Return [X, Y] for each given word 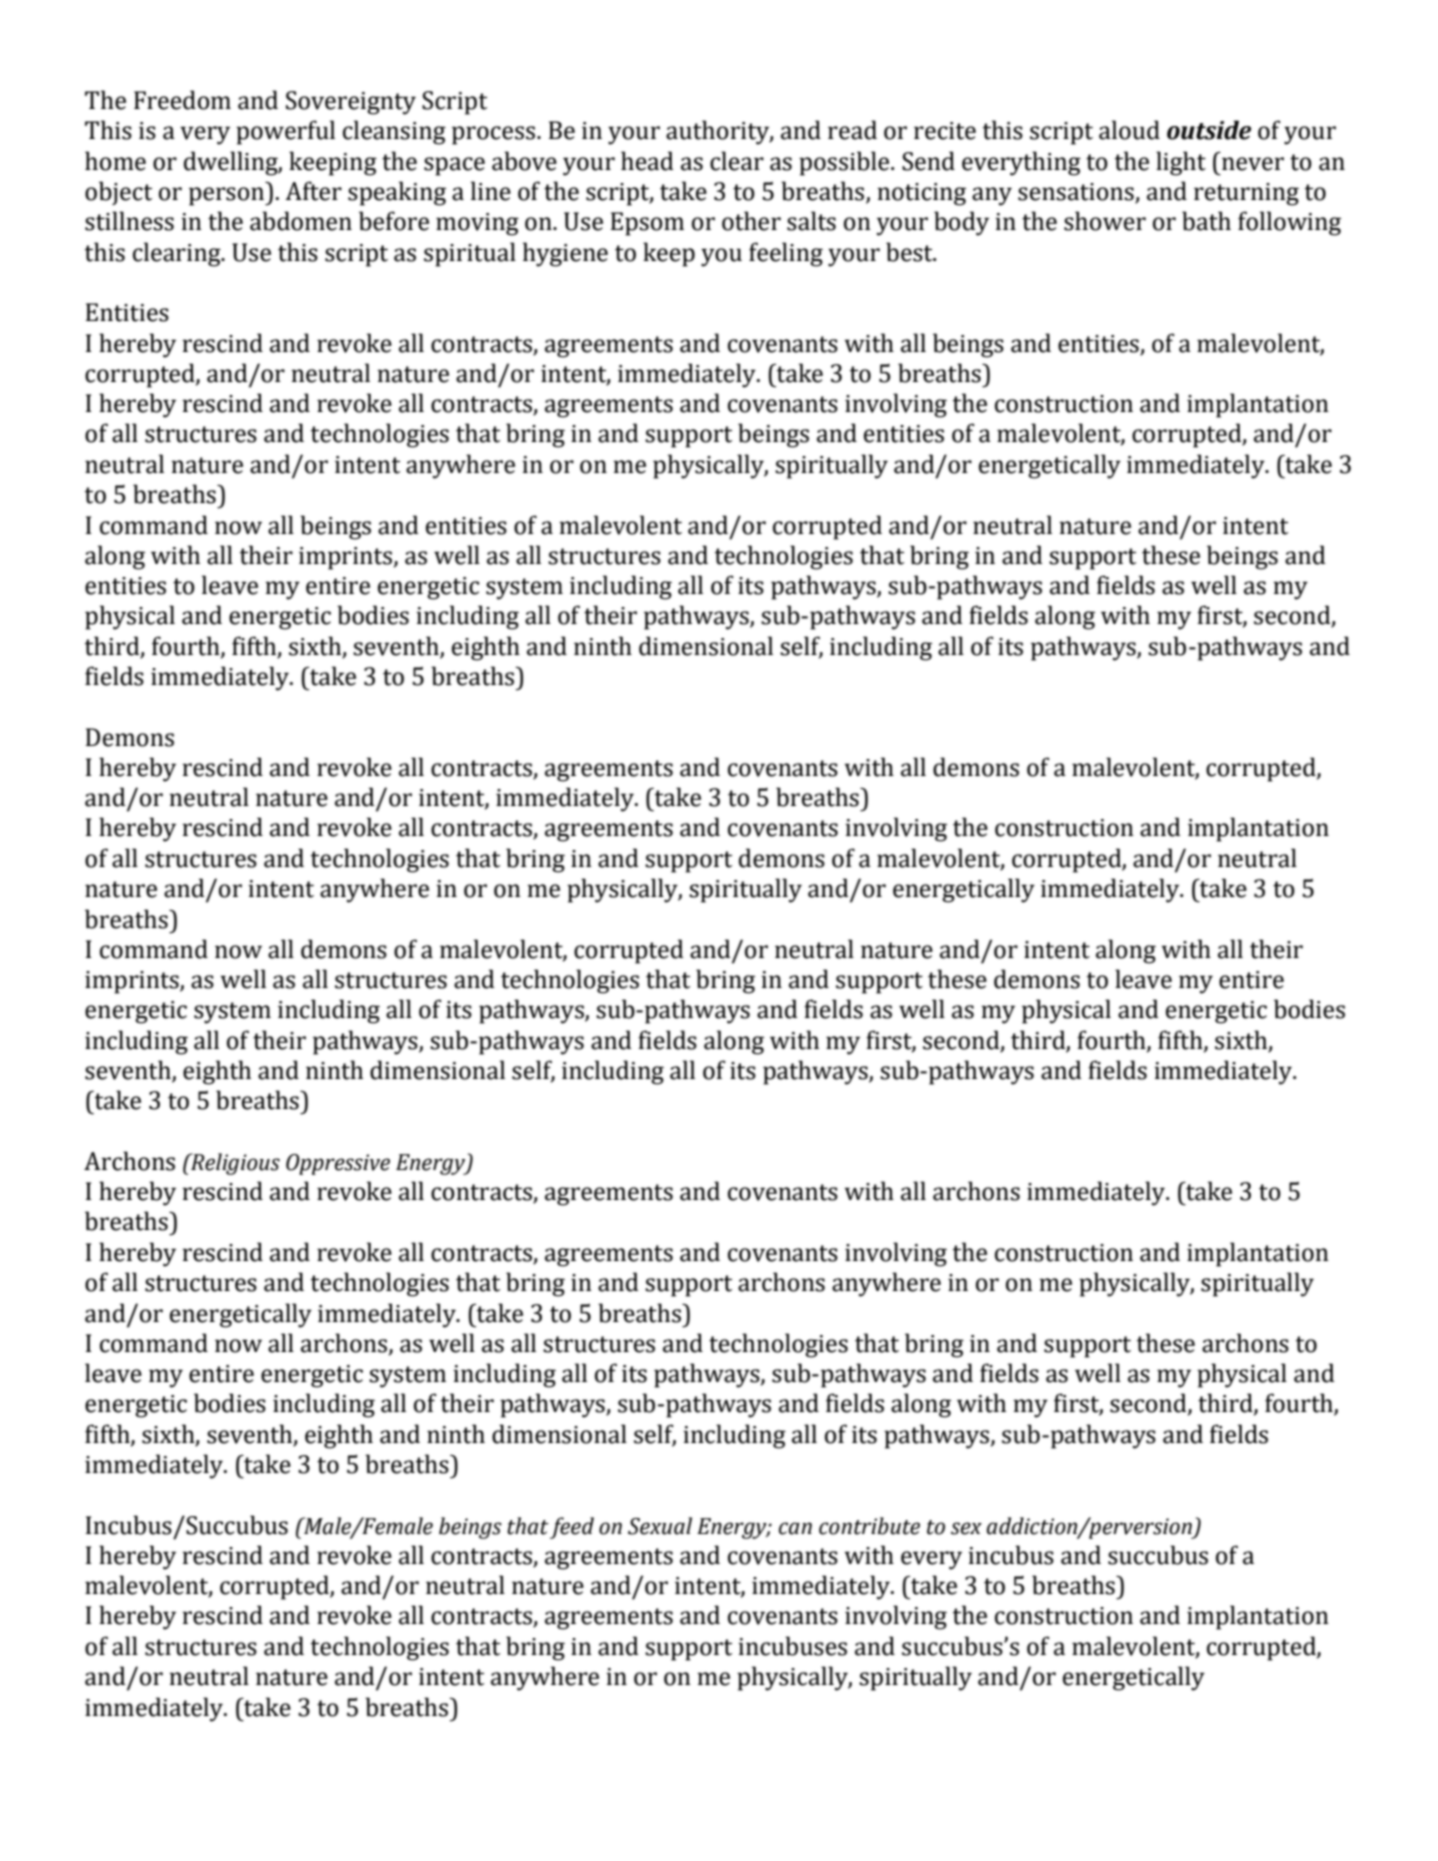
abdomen [301, 221]
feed [572, 1528]
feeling [786, 254]
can [795, 1528]
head [647, 161]
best [910, 252]
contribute [869, 1526]
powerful [285, 132]
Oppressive [338, 1164]
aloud [1129, 130]
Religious [234, 1164]
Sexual [660, 1526]
